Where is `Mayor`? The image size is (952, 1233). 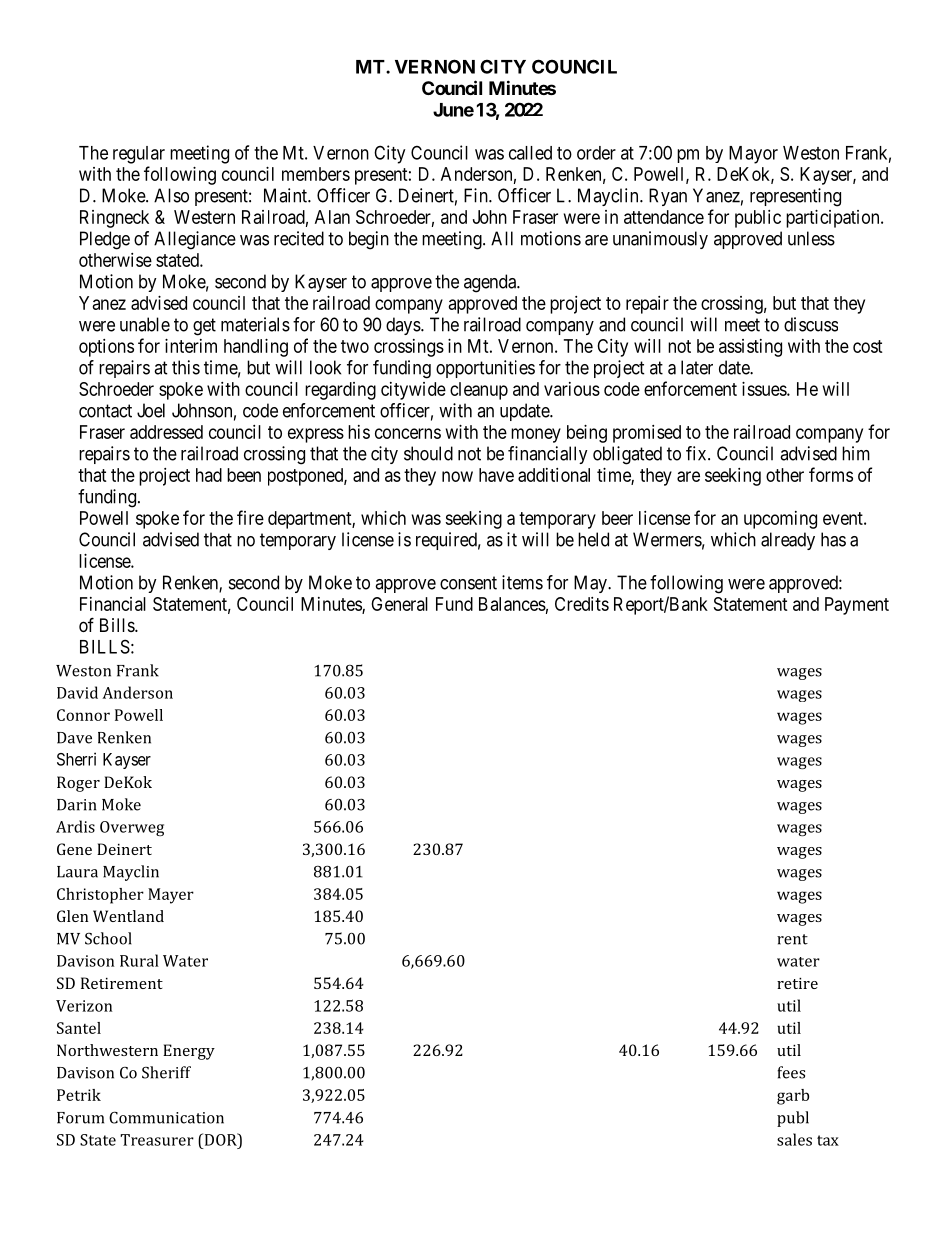 Mayor is located at coordinates (753, 155).
